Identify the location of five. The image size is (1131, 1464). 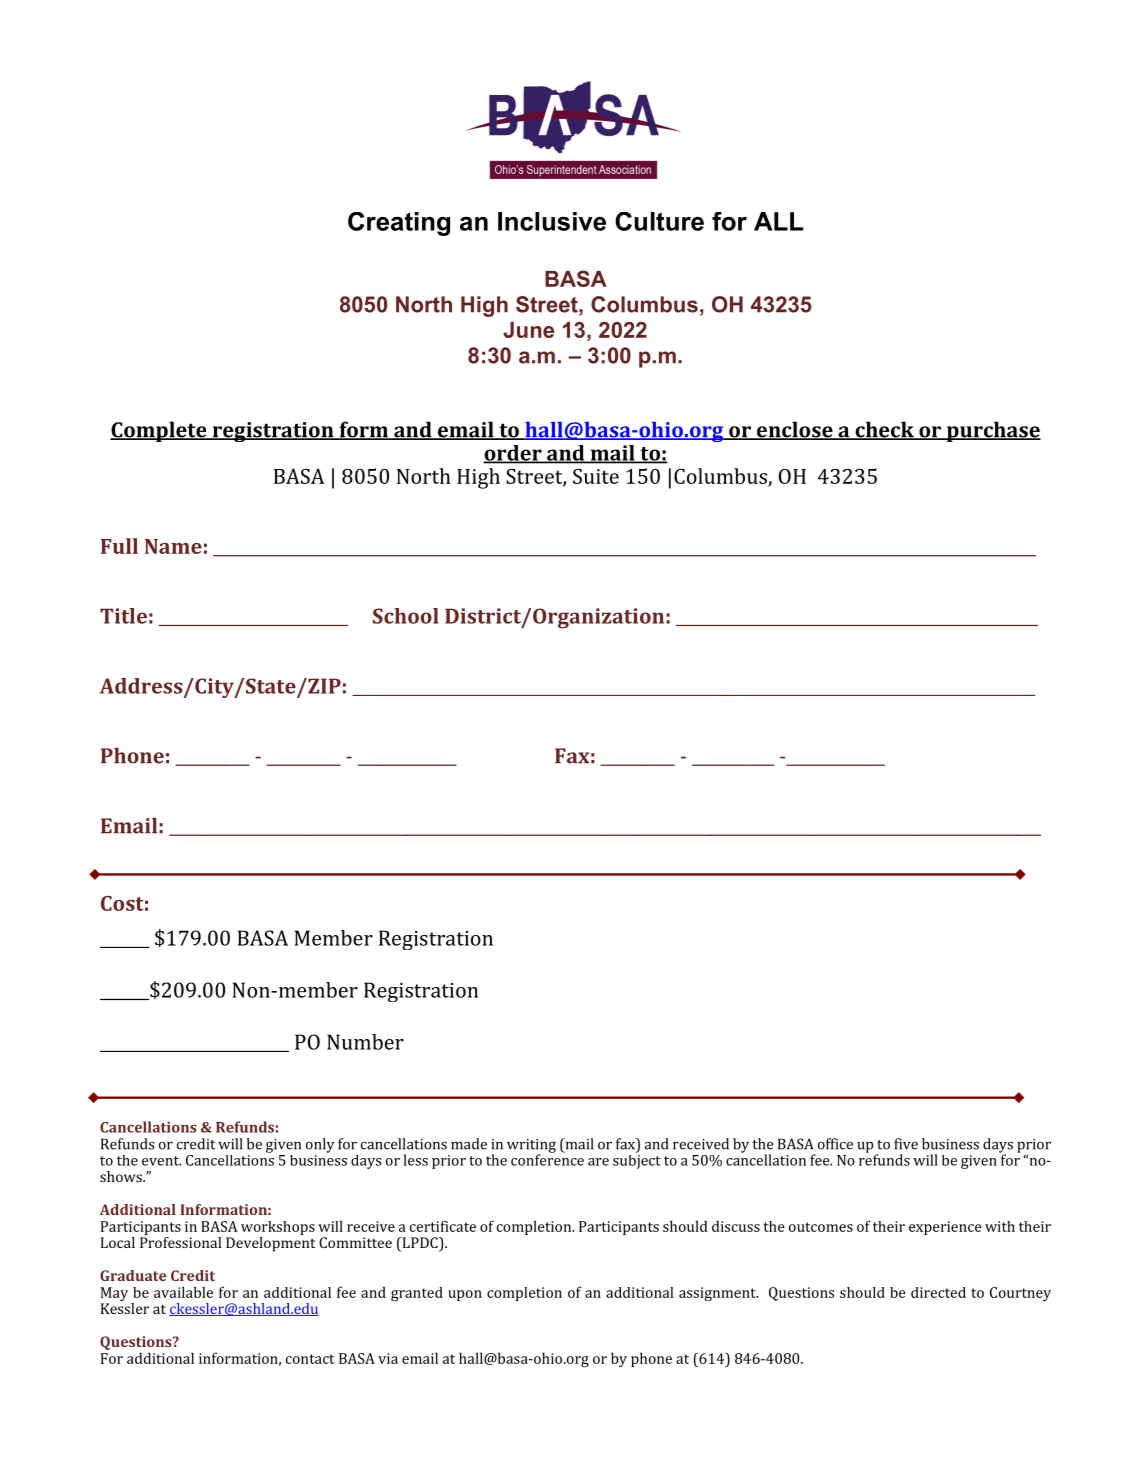
(906, 1144).
